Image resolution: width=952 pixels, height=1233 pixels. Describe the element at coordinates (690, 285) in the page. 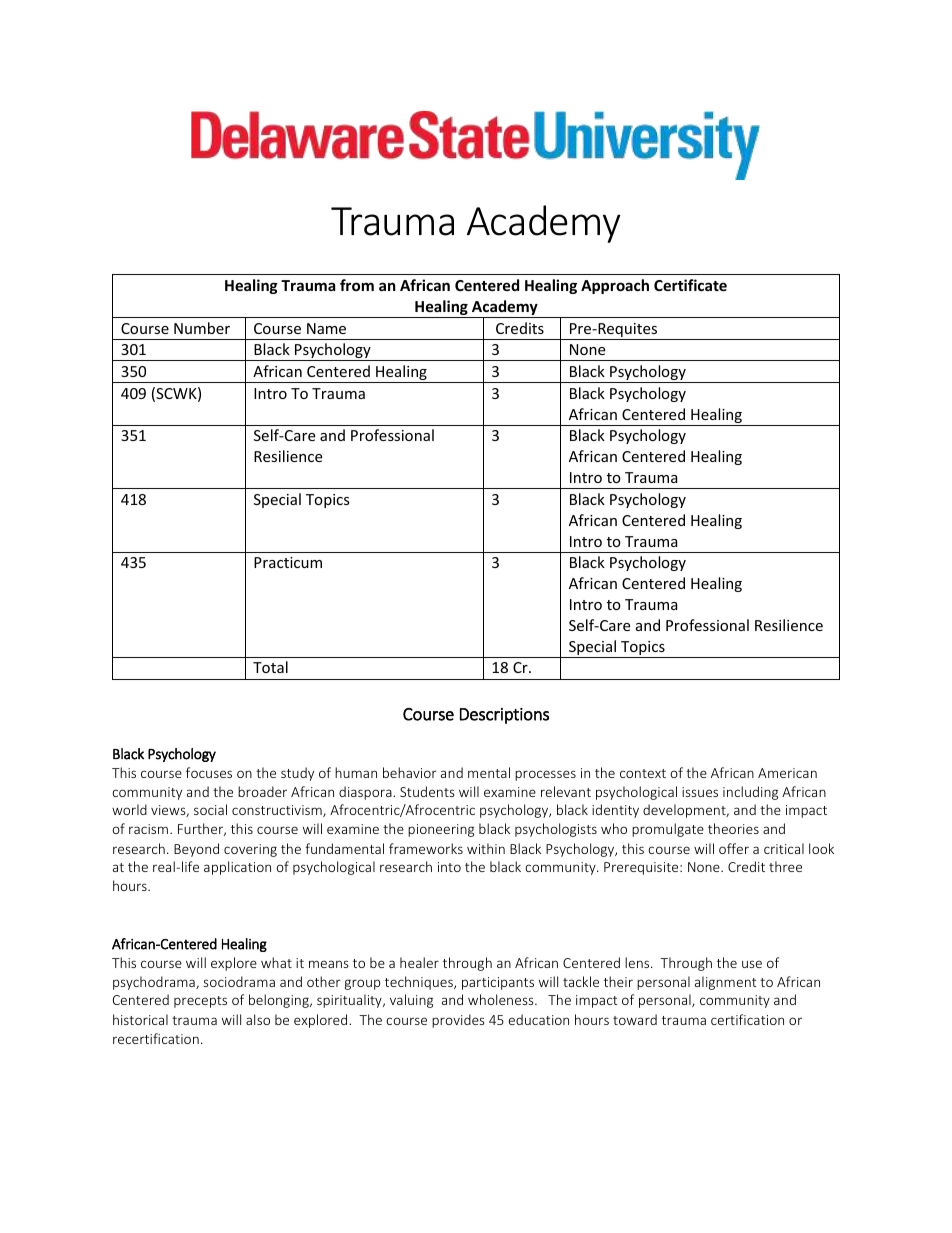

I see `Certificate` at that location.
